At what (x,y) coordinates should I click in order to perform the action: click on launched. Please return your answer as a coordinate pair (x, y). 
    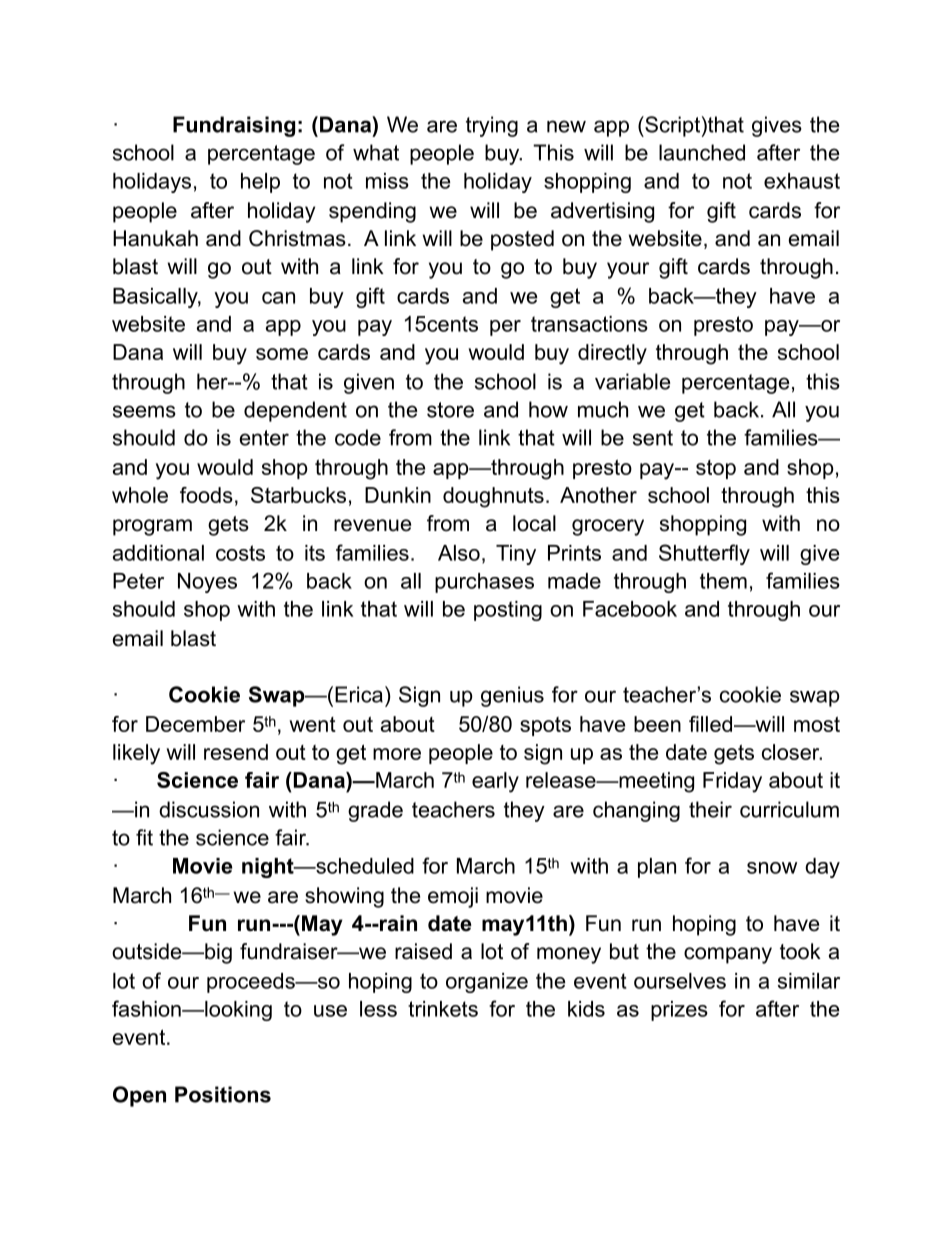
    Looking at the image, I should click on (702, 152).
